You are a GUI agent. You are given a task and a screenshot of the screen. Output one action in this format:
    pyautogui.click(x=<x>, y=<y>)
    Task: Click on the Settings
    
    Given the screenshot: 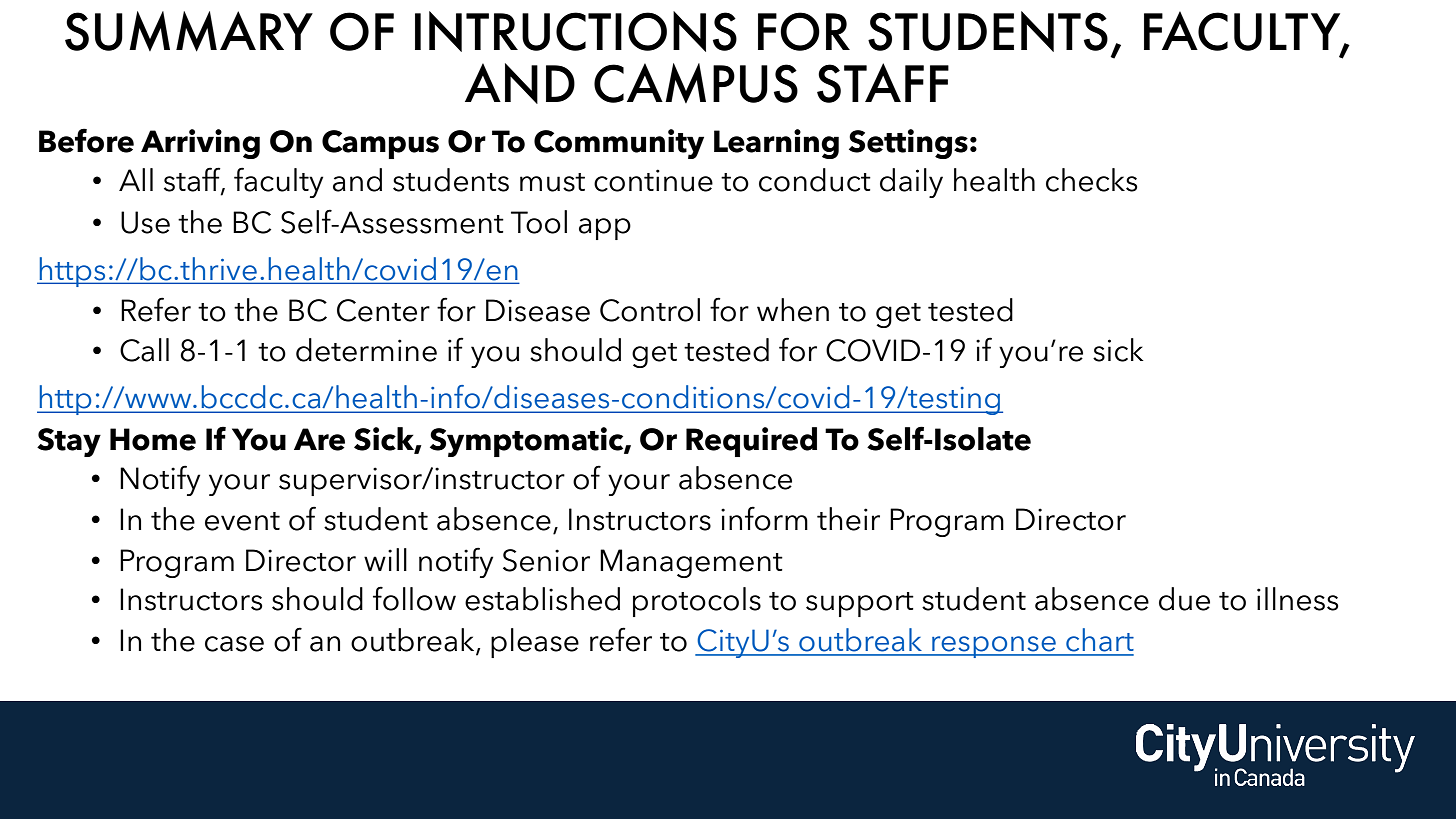 What is the action you would take?
    pyautogui.click(x=908, y=144)
